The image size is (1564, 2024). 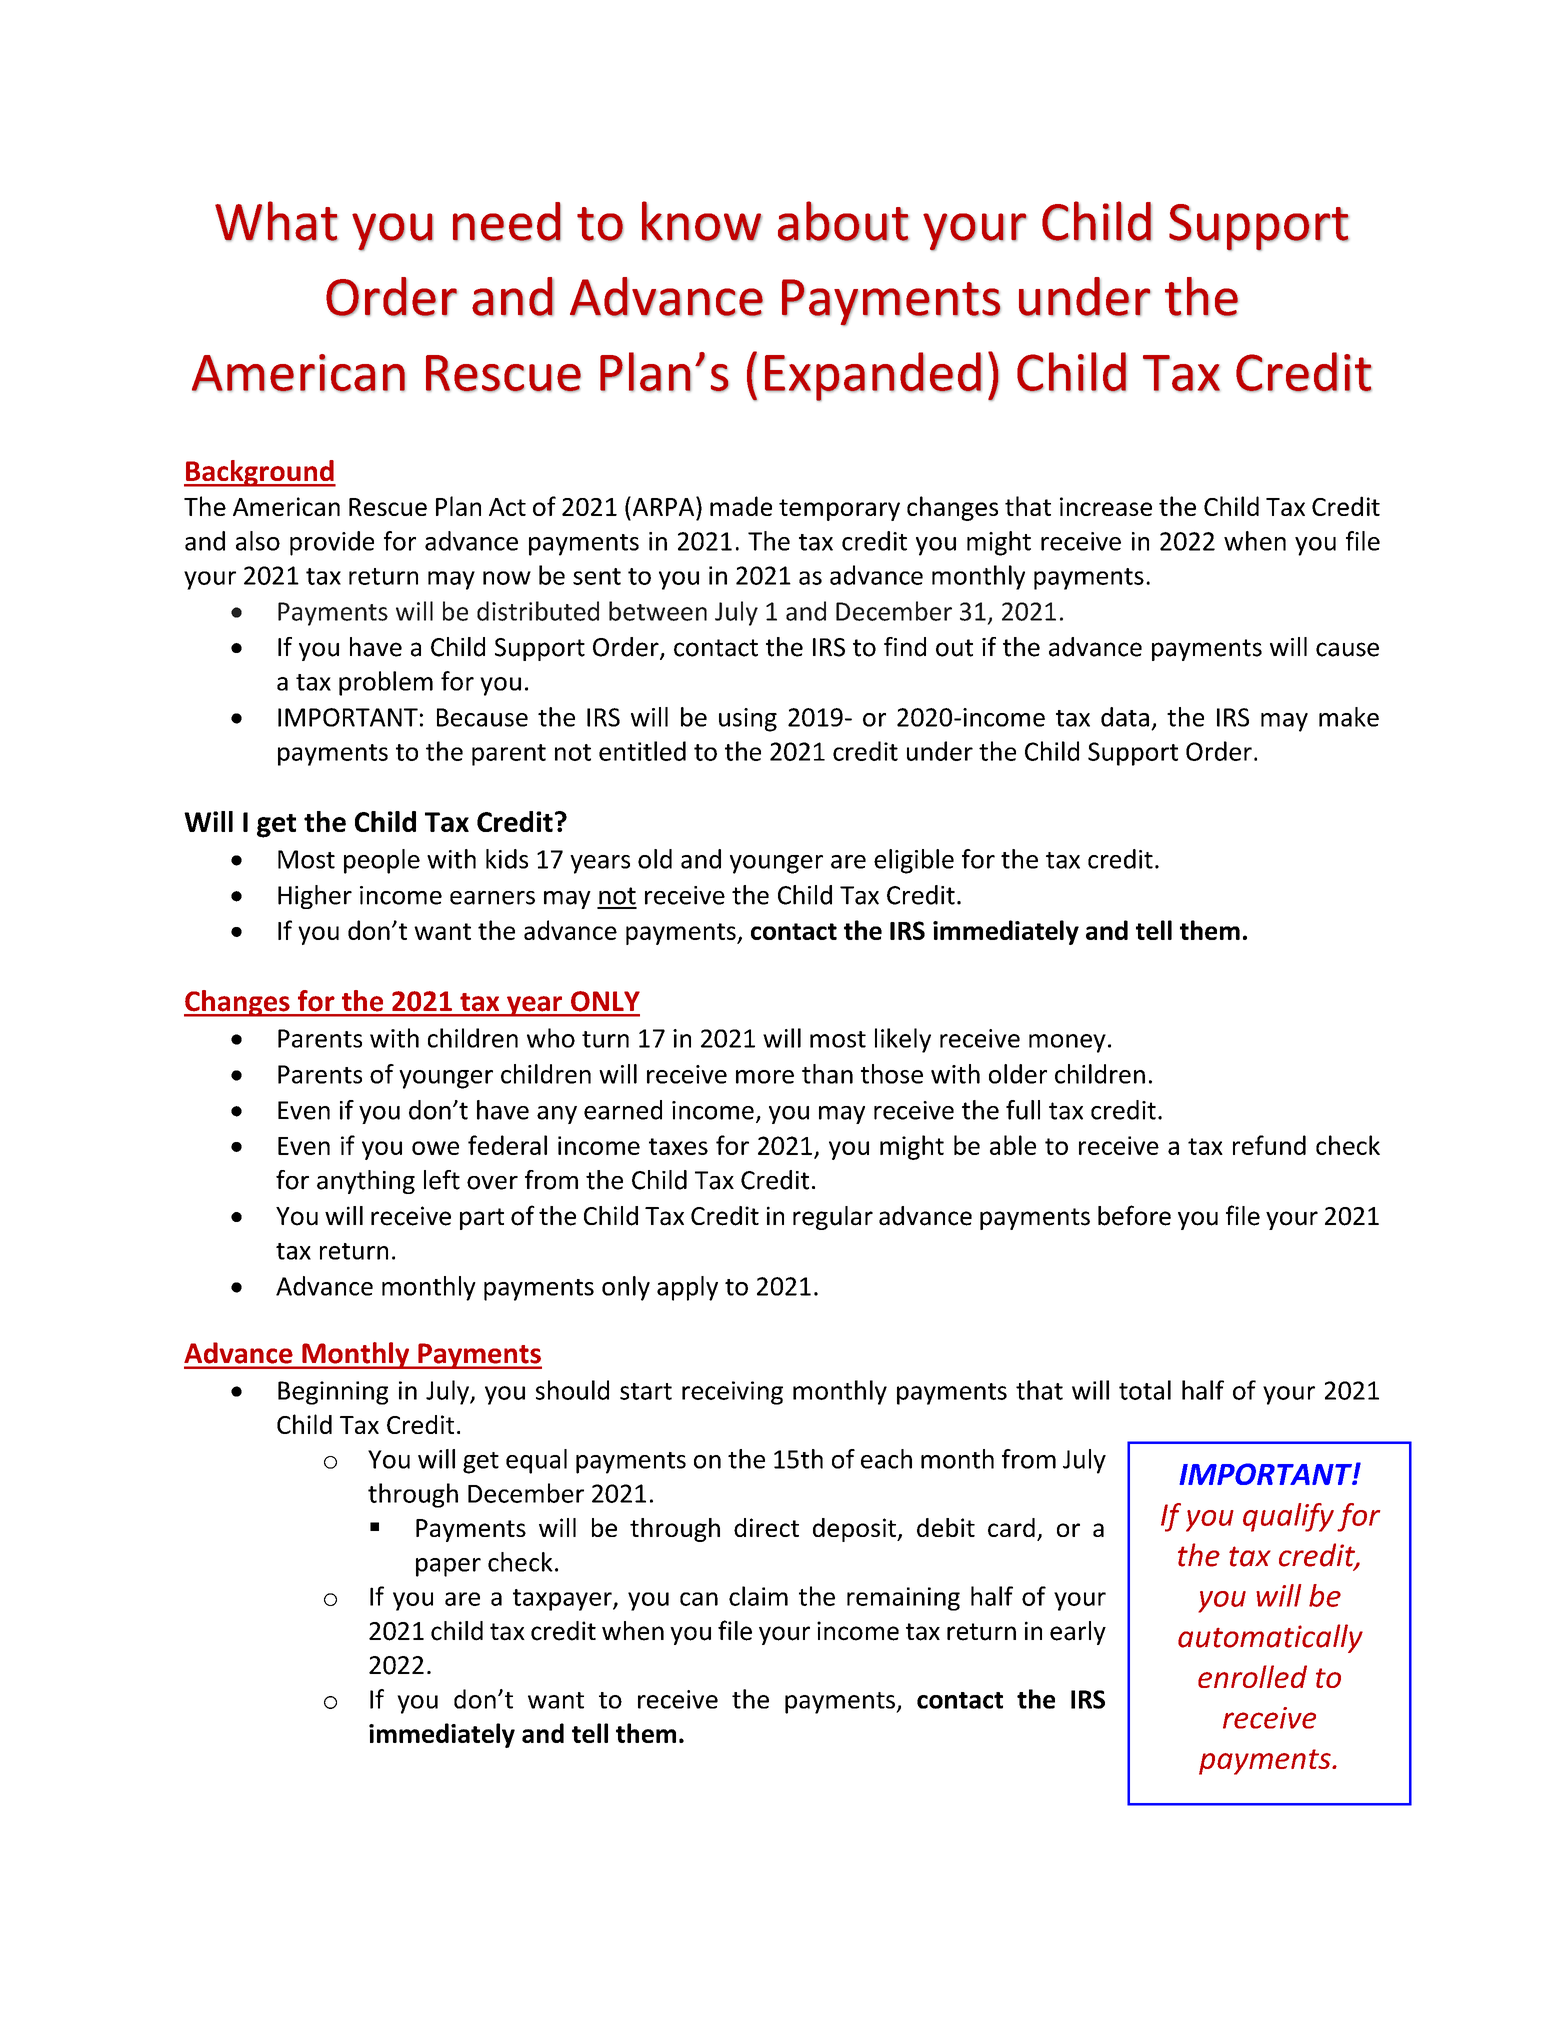 What do you see at coordinates (843, 221) in the page?
I see `about` at bounding box center [843, 221].
